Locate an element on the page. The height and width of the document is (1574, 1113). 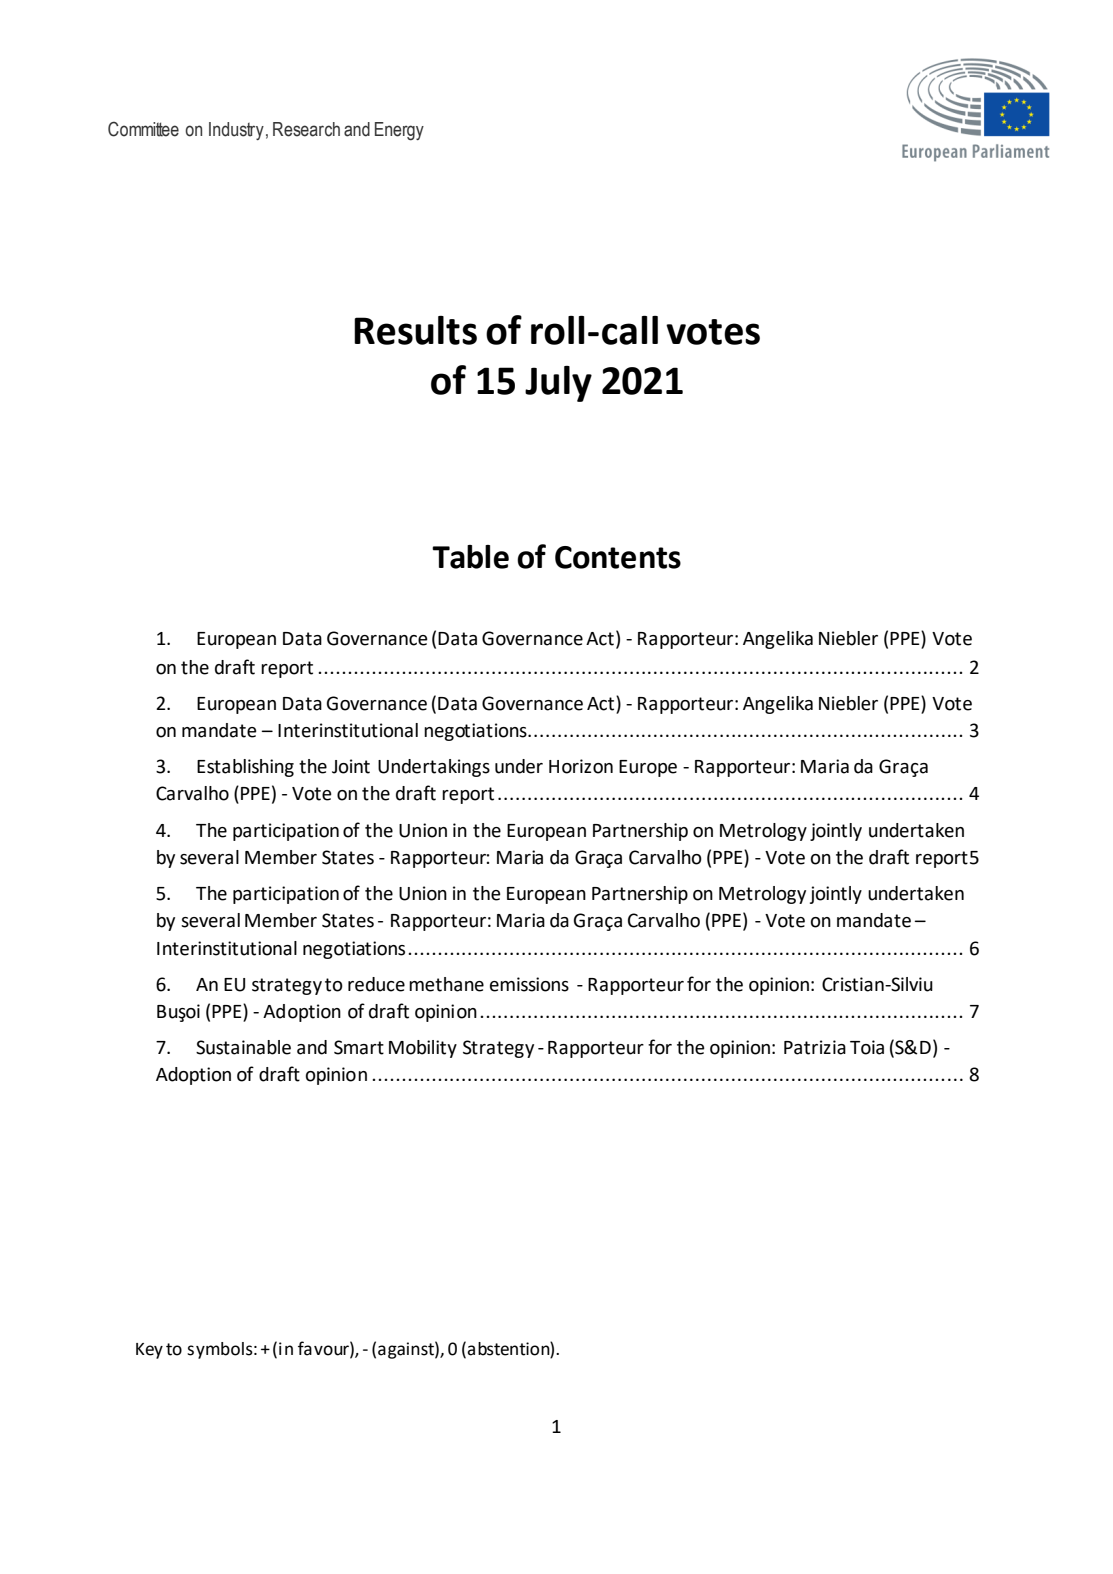
methane is located at coordinates (446, 984).
